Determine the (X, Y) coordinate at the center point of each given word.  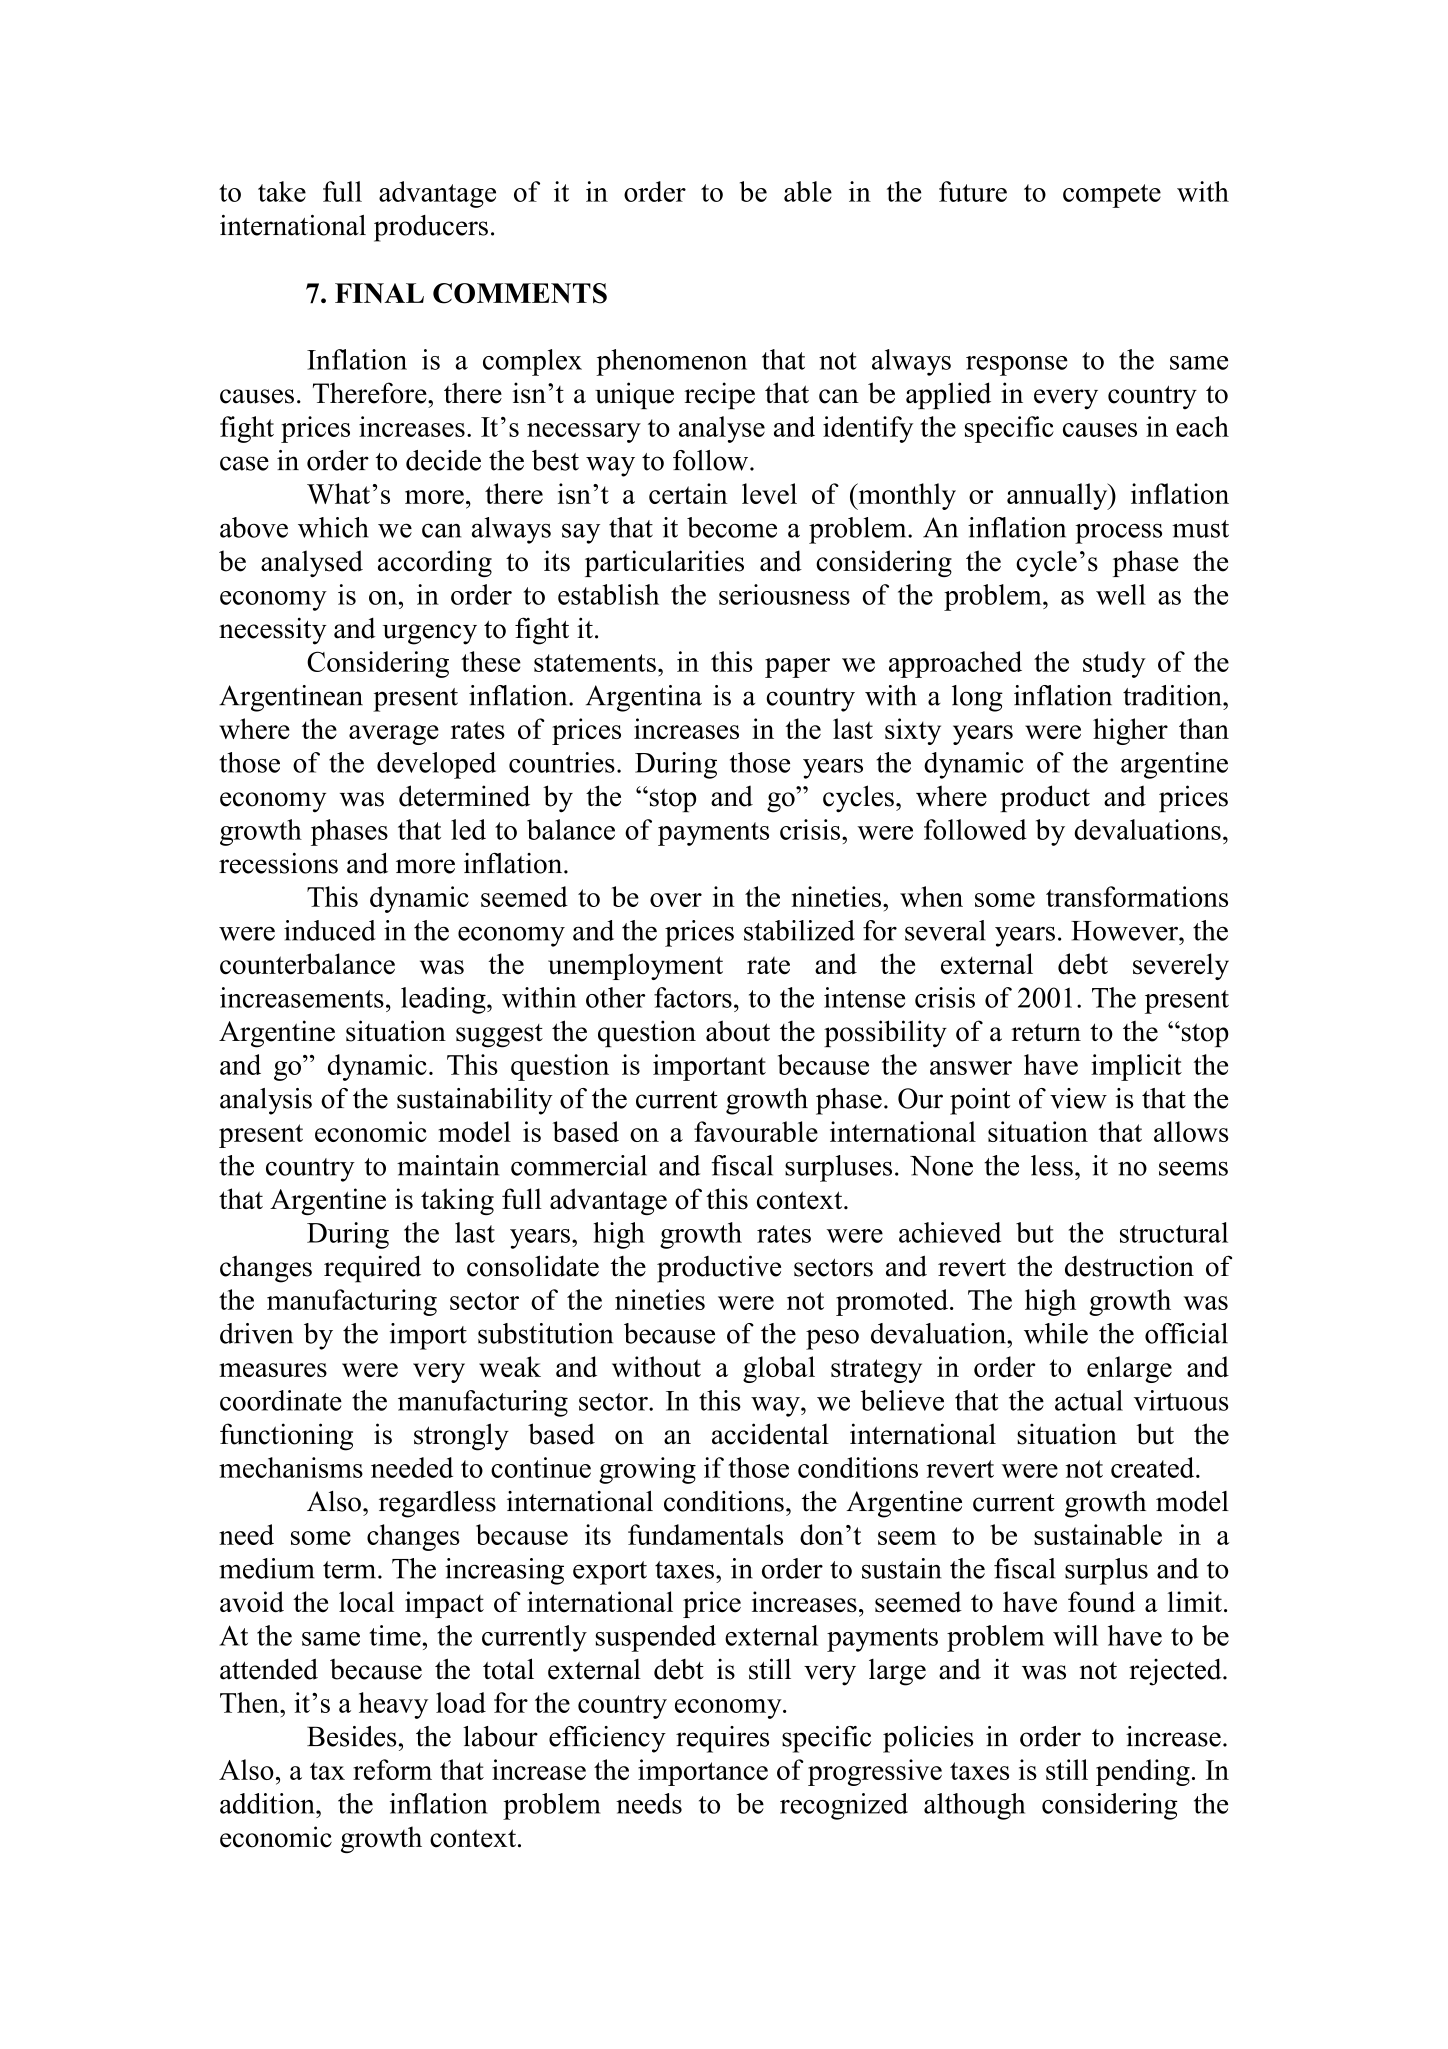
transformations (1137, 896)
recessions (278, 863)
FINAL (379, 293)
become (732, 527)
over (676, 900)
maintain (448, 1165)
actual (1089, 1400)
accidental (770, 1434)
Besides (351, 1736)
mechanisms (291, 1467)
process (1118, 533)
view (1078, 1098)
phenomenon (671, 362)
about (738, 1031)
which (333, 527)
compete (1112, 196)
